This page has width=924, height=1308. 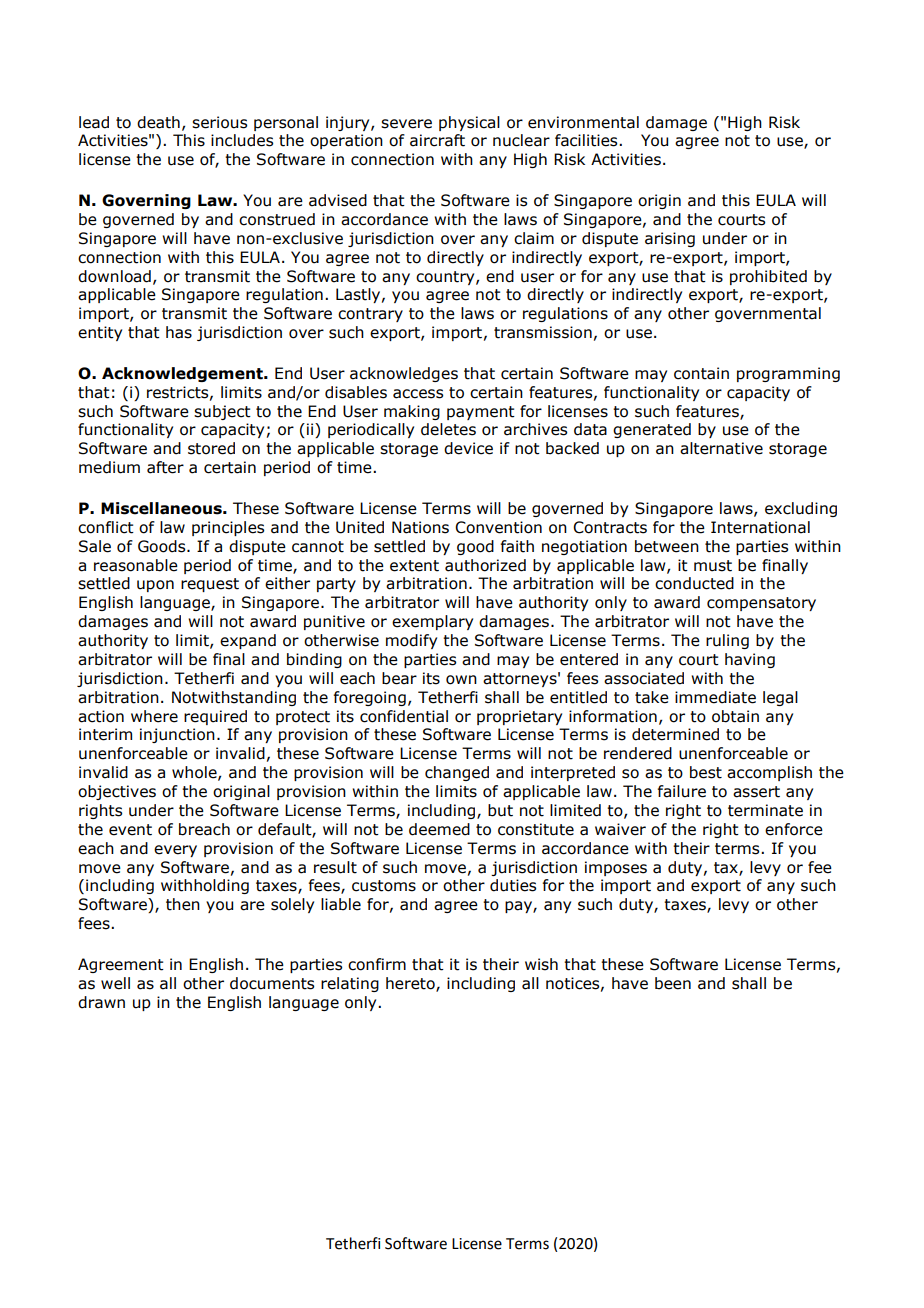 I want to click on reasonable, so click(x=136, y=565).
